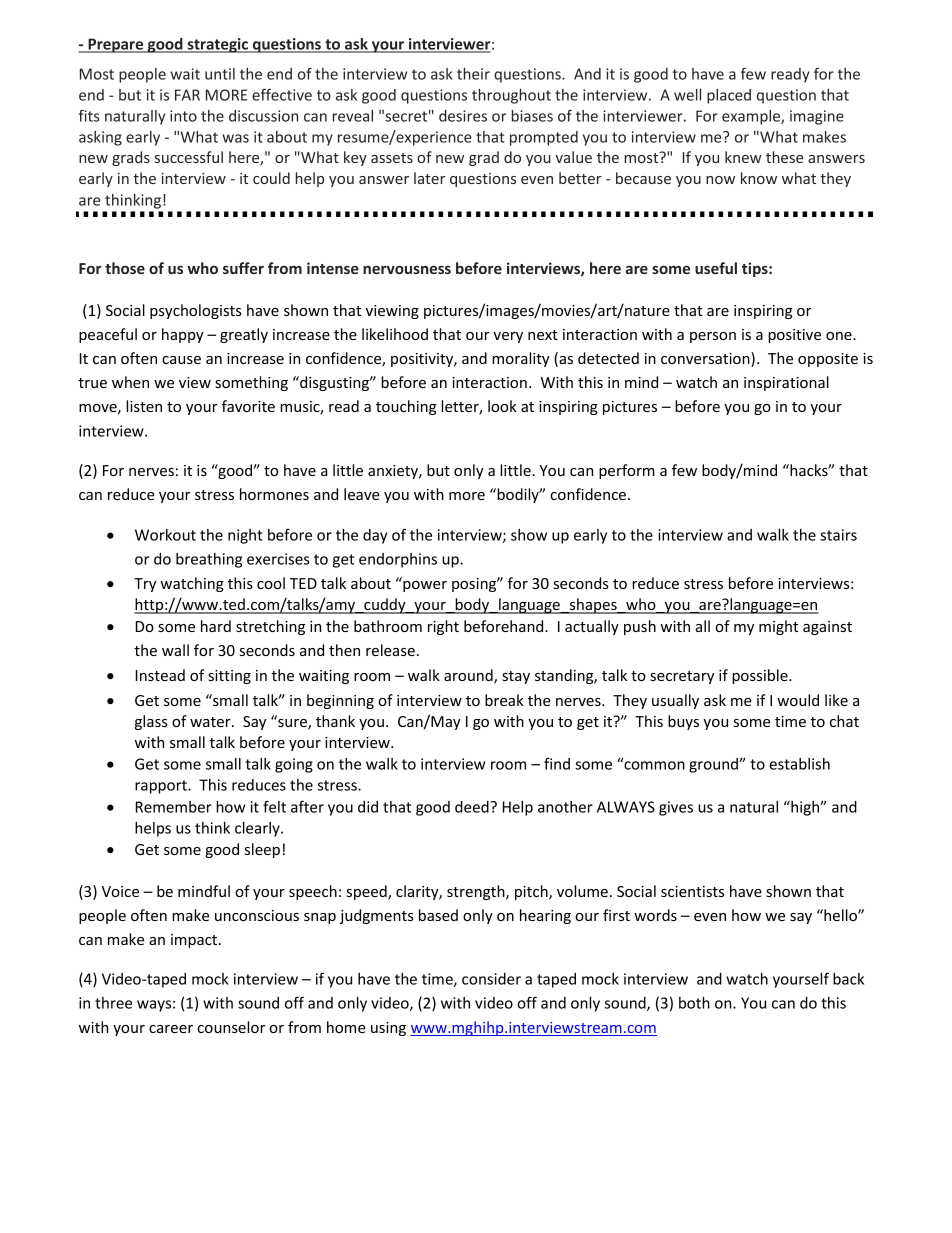 The width and height of the image is (952, 1233). What do you see at coordinates (799, 764) in the image?
I see `establish` at bounding box center [799, 764].
